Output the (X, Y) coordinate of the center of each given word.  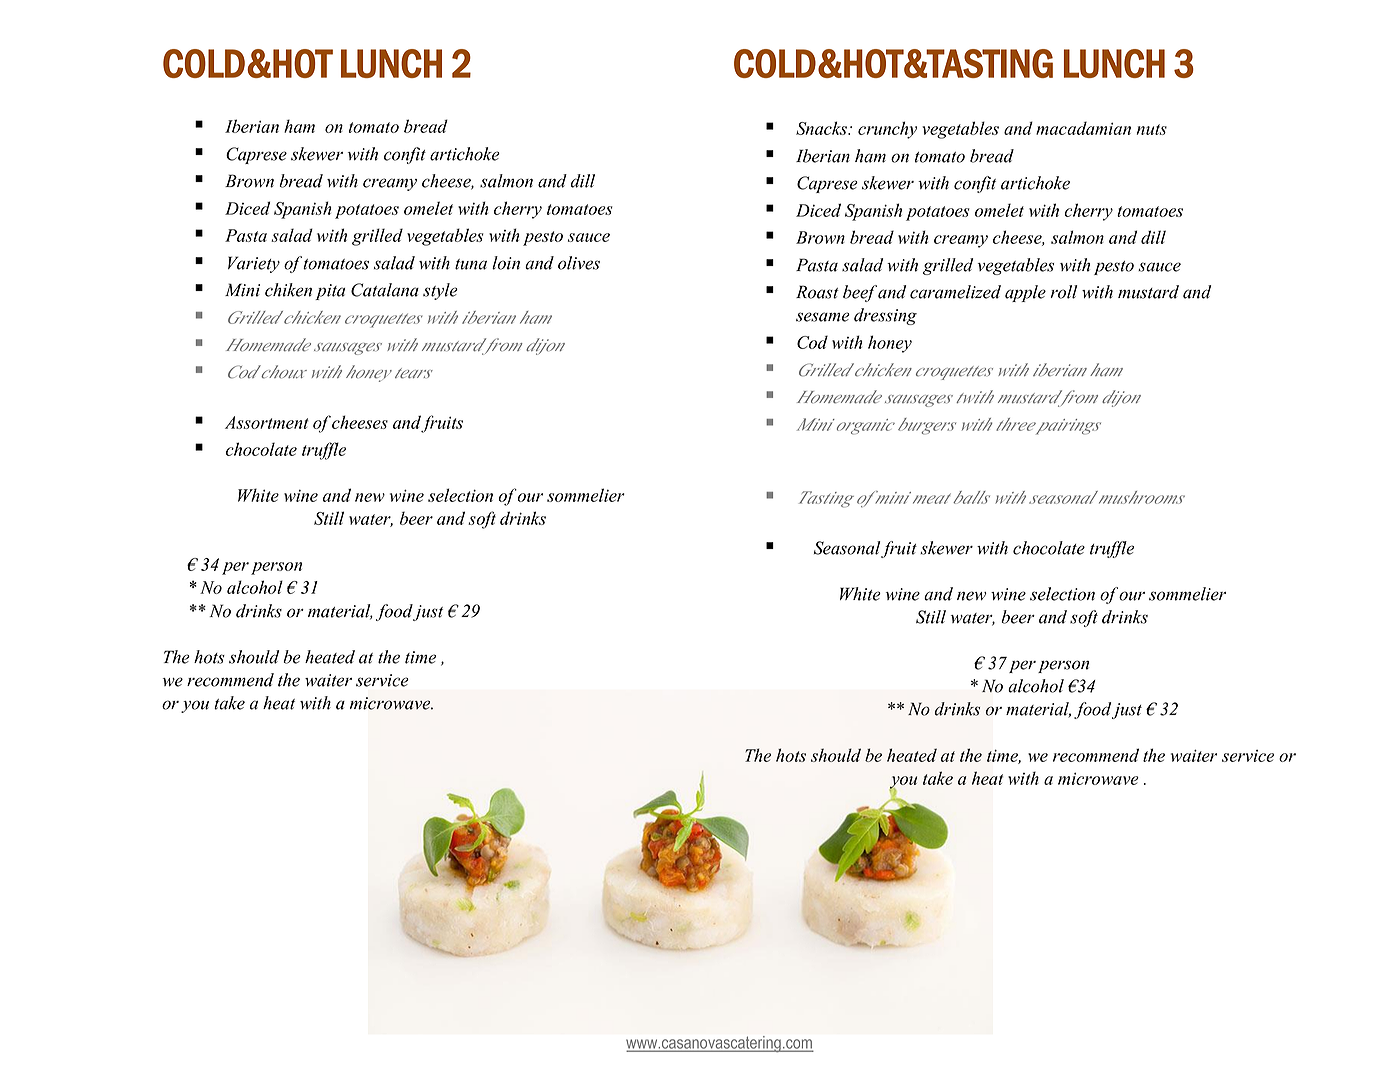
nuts (1152, 129)
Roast (817, 292)
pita (330, 292)
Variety (254, 264)
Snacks (822, 128)
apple (1025, 293)
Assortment (267, 422)
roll (1063, 292)
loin (506, 263)
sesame (823, 317)
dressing (885, 316)
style (440, 291)
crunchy (887, 130)
